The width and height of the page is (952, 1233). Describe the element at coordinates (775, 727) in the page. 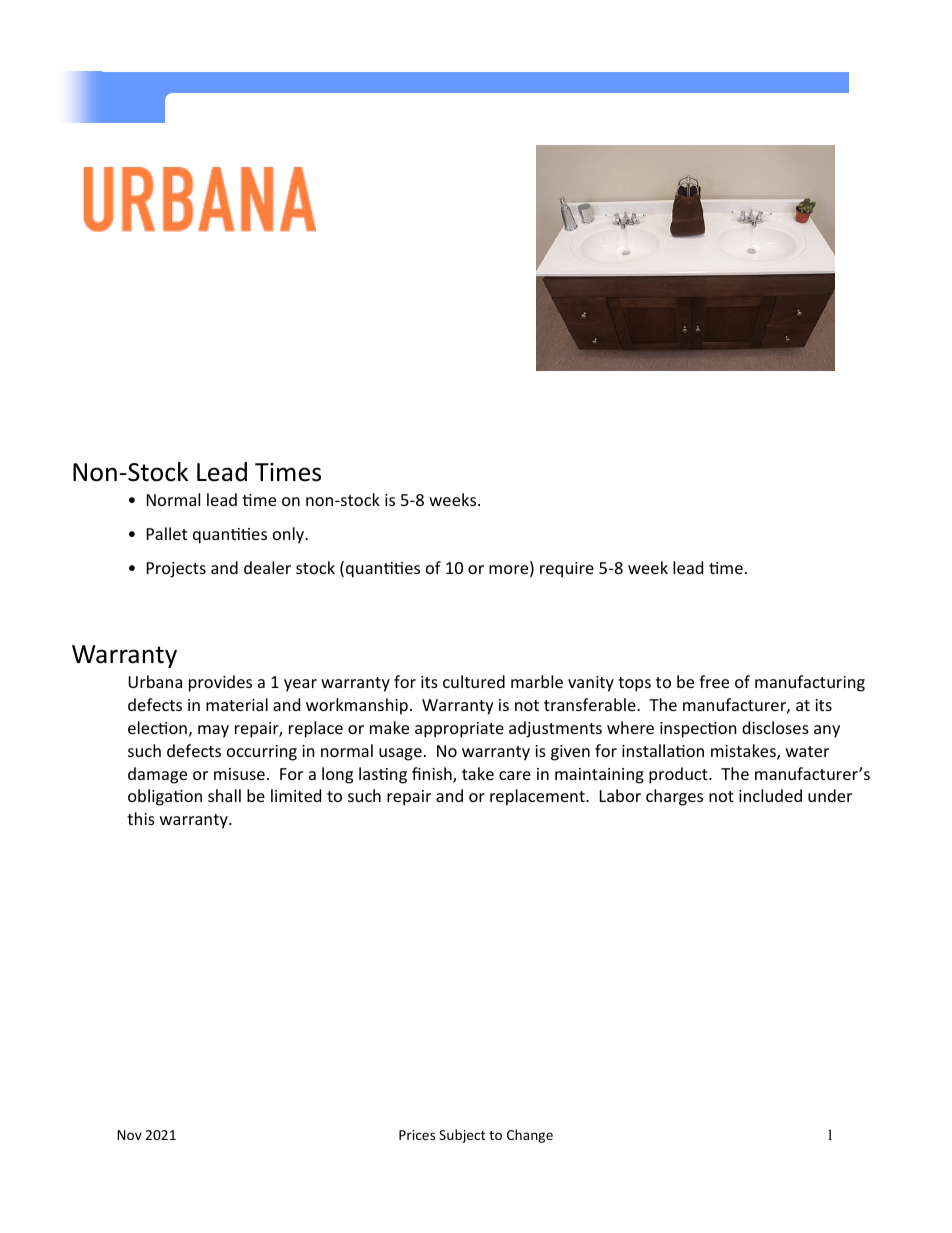

I see `discloses` at that location.
